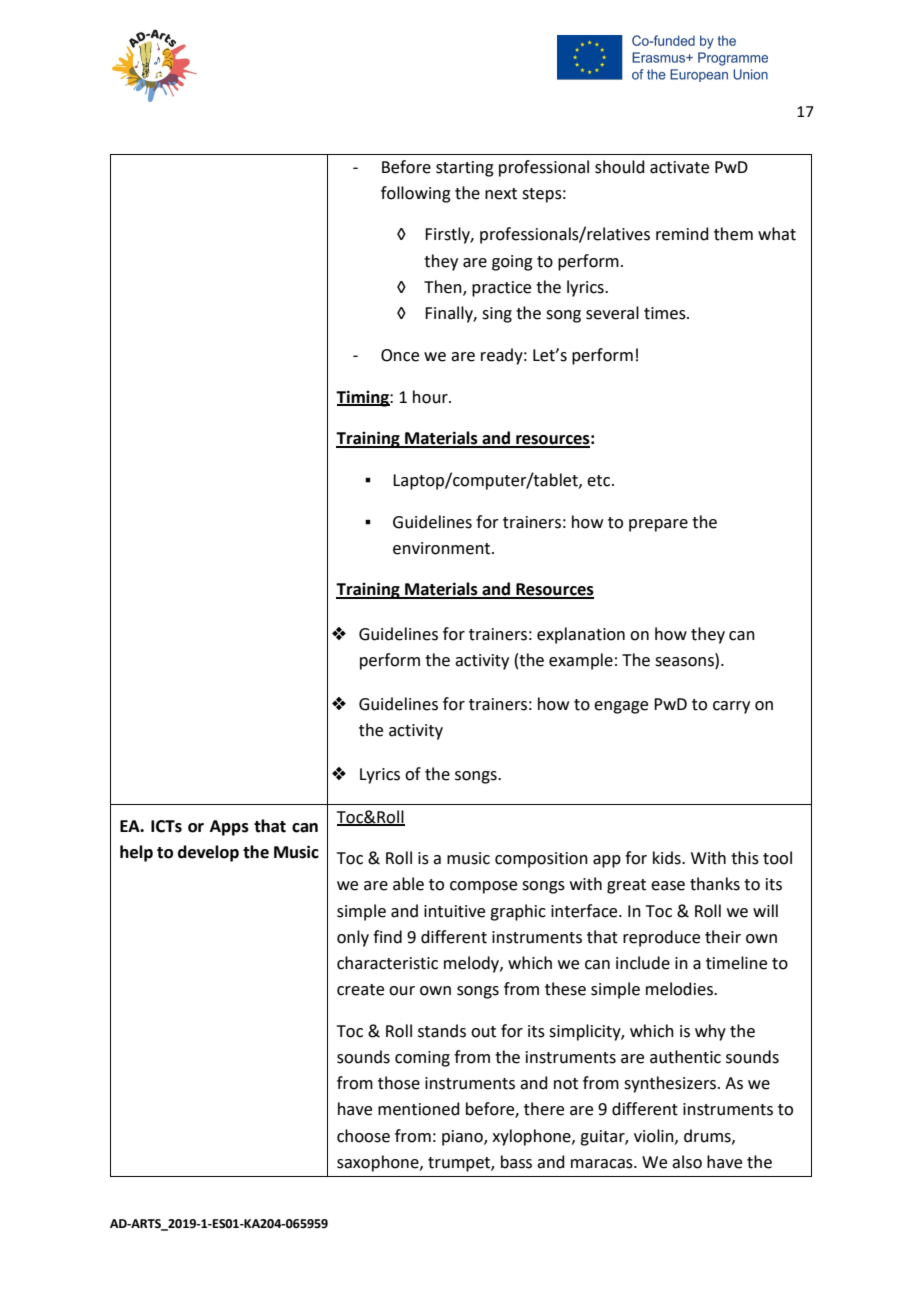  Describe the element at coordinates (363, 1136) in the document. I see `choose` at that location.
